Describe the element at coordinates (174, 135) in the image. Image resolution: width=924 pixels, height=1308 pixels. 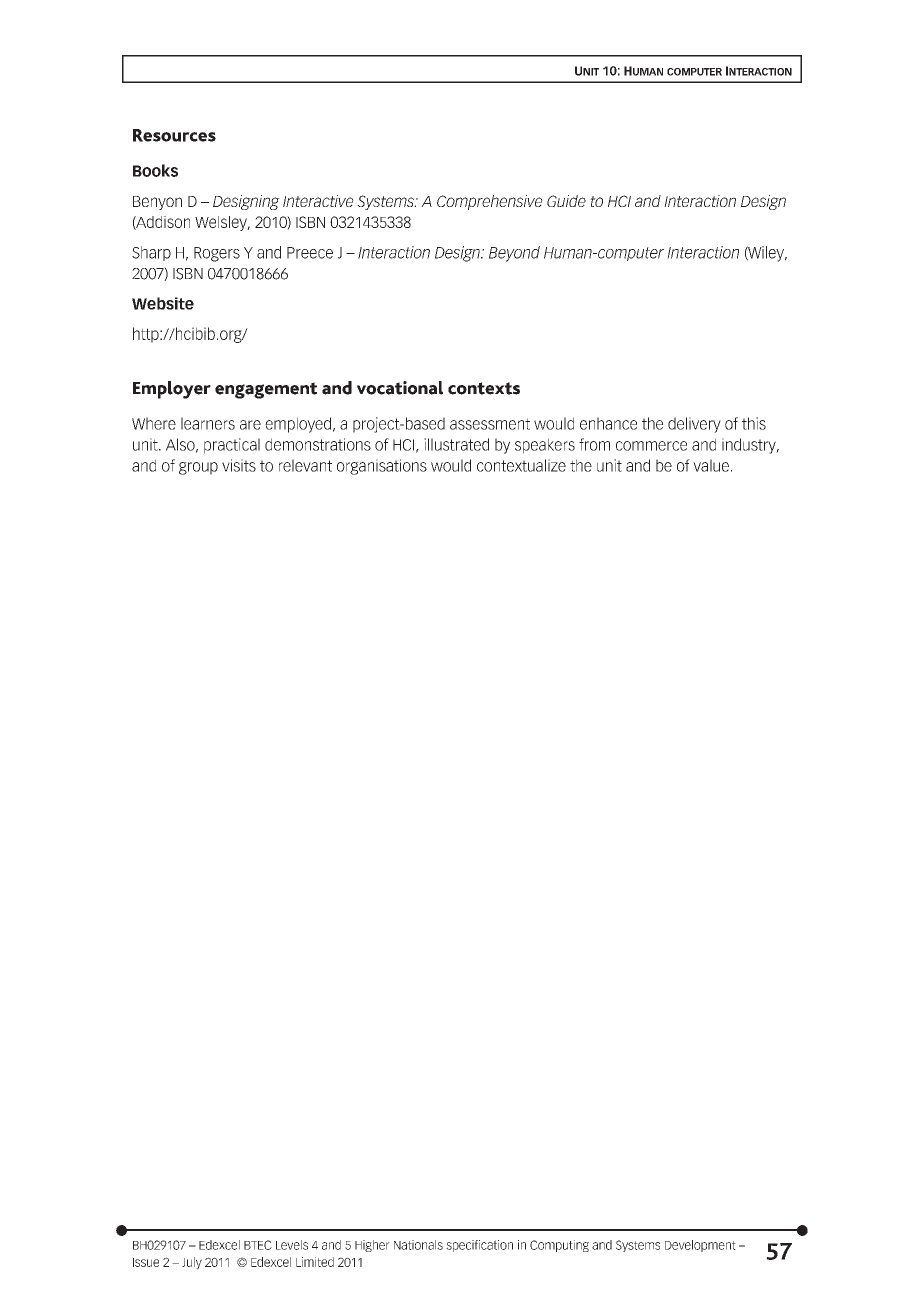
I see `Resources` at that location.
